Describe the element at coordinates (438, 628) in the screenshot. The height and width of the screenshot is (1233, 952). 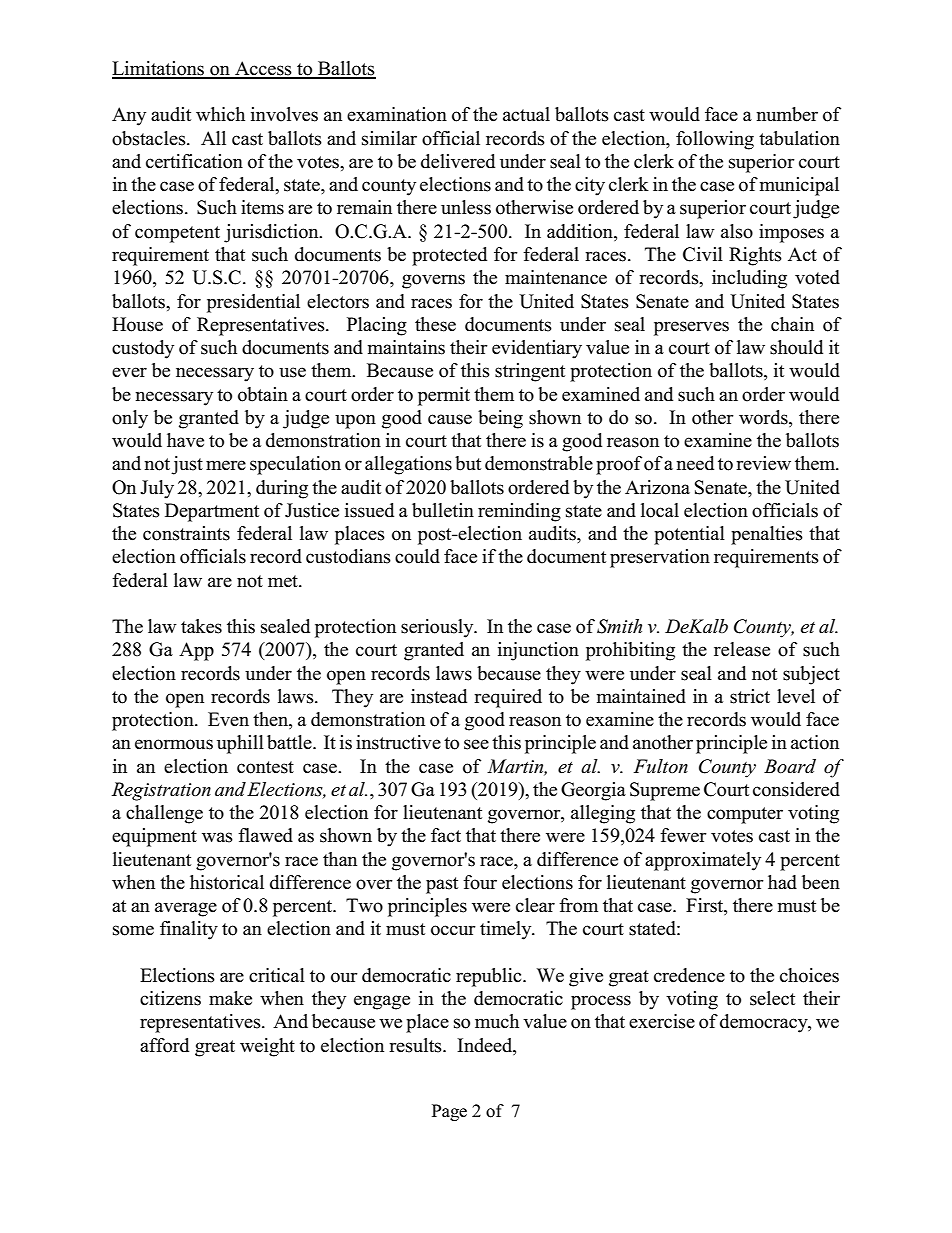
I see `seriously` at that location.
